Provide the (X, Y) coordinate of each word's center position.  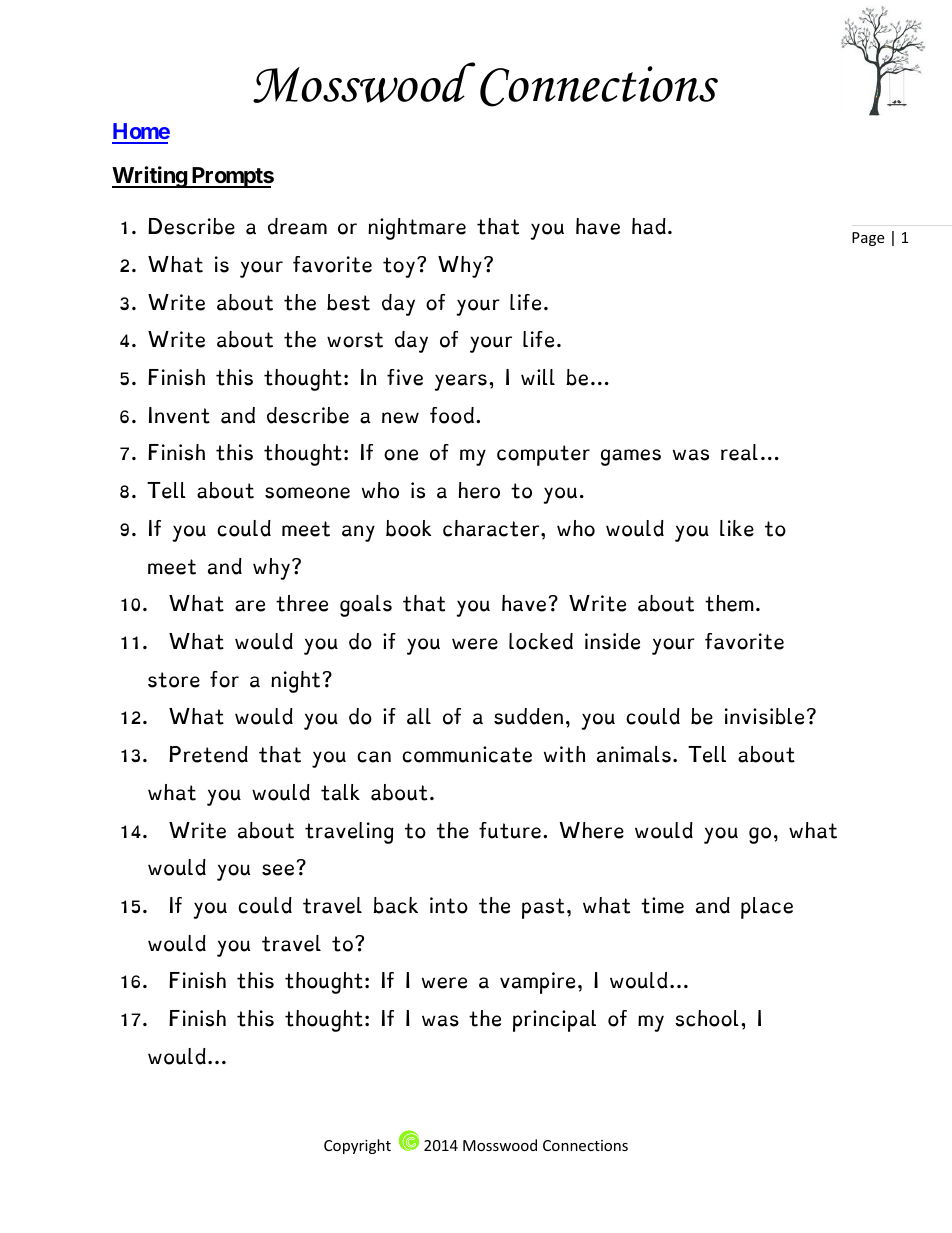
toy (400, 267)
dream (297, 226)
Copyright (357, 1146)
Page (868, 239)
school (707, 1018)
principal (554, 1021)
